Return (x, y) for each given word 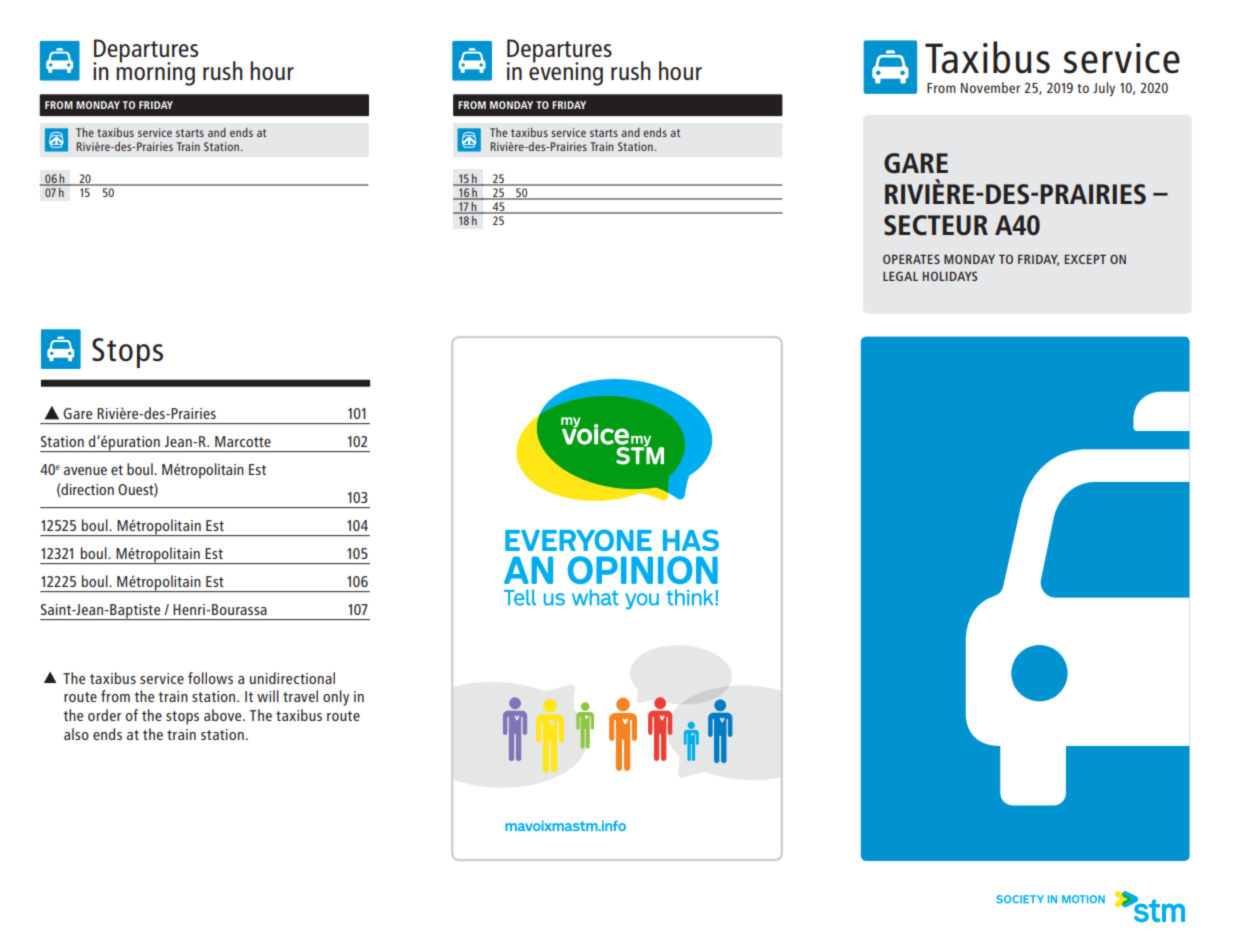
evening (566, 73)
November (990, 87)
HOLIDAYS (950, 276)
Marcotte (243, 441)
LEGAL (900, 276)
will (268, 696)
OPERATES (911, 259)
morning (155, 73)
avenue (85, 471)
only (336, 698)
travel (300, 696)
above (224, 715)
